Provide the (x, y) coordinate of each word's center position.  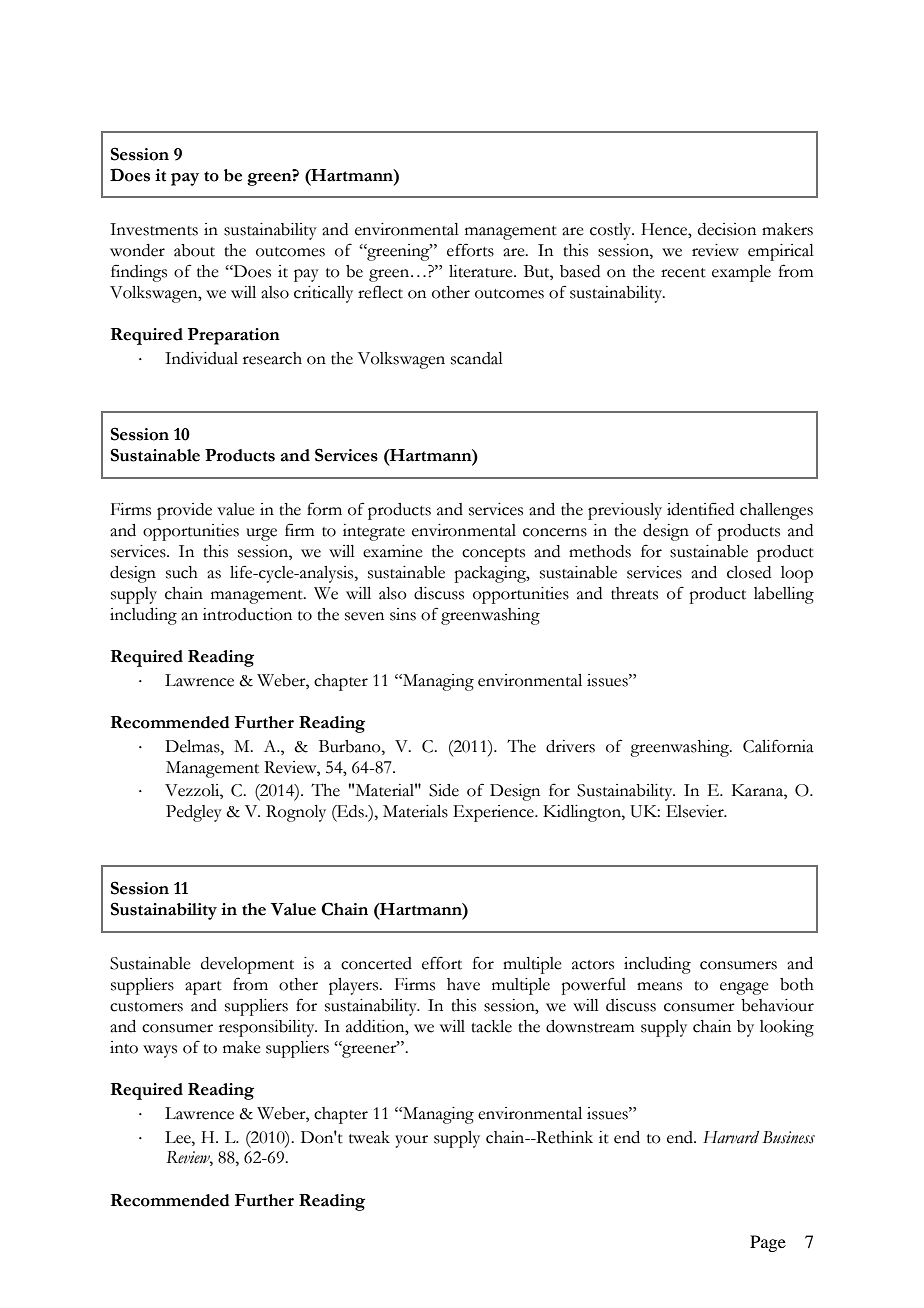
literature (482, 271)
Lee (179, 1137)
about (194, 250)
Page (768, 1243)
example (741, 273)
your (411, 1141)
